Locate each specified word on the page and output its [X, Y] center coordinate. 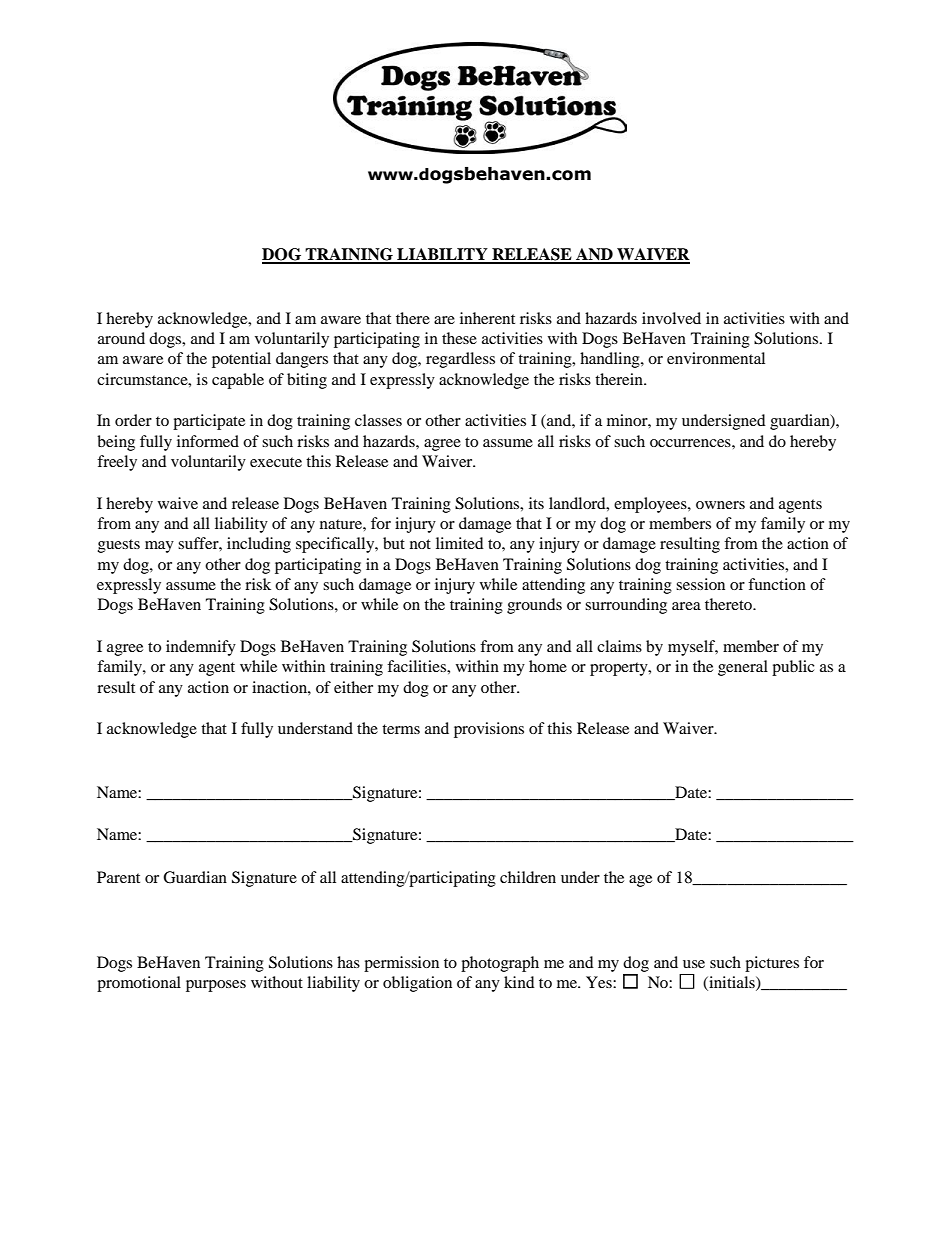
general [743, 668]
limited [460, 543]
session [700, 584]
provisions [489, 730]
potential [241, 360]
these [459, 338]
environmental [716, 358]
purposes [216, 986]
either [353, 687]
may [159, 547]
